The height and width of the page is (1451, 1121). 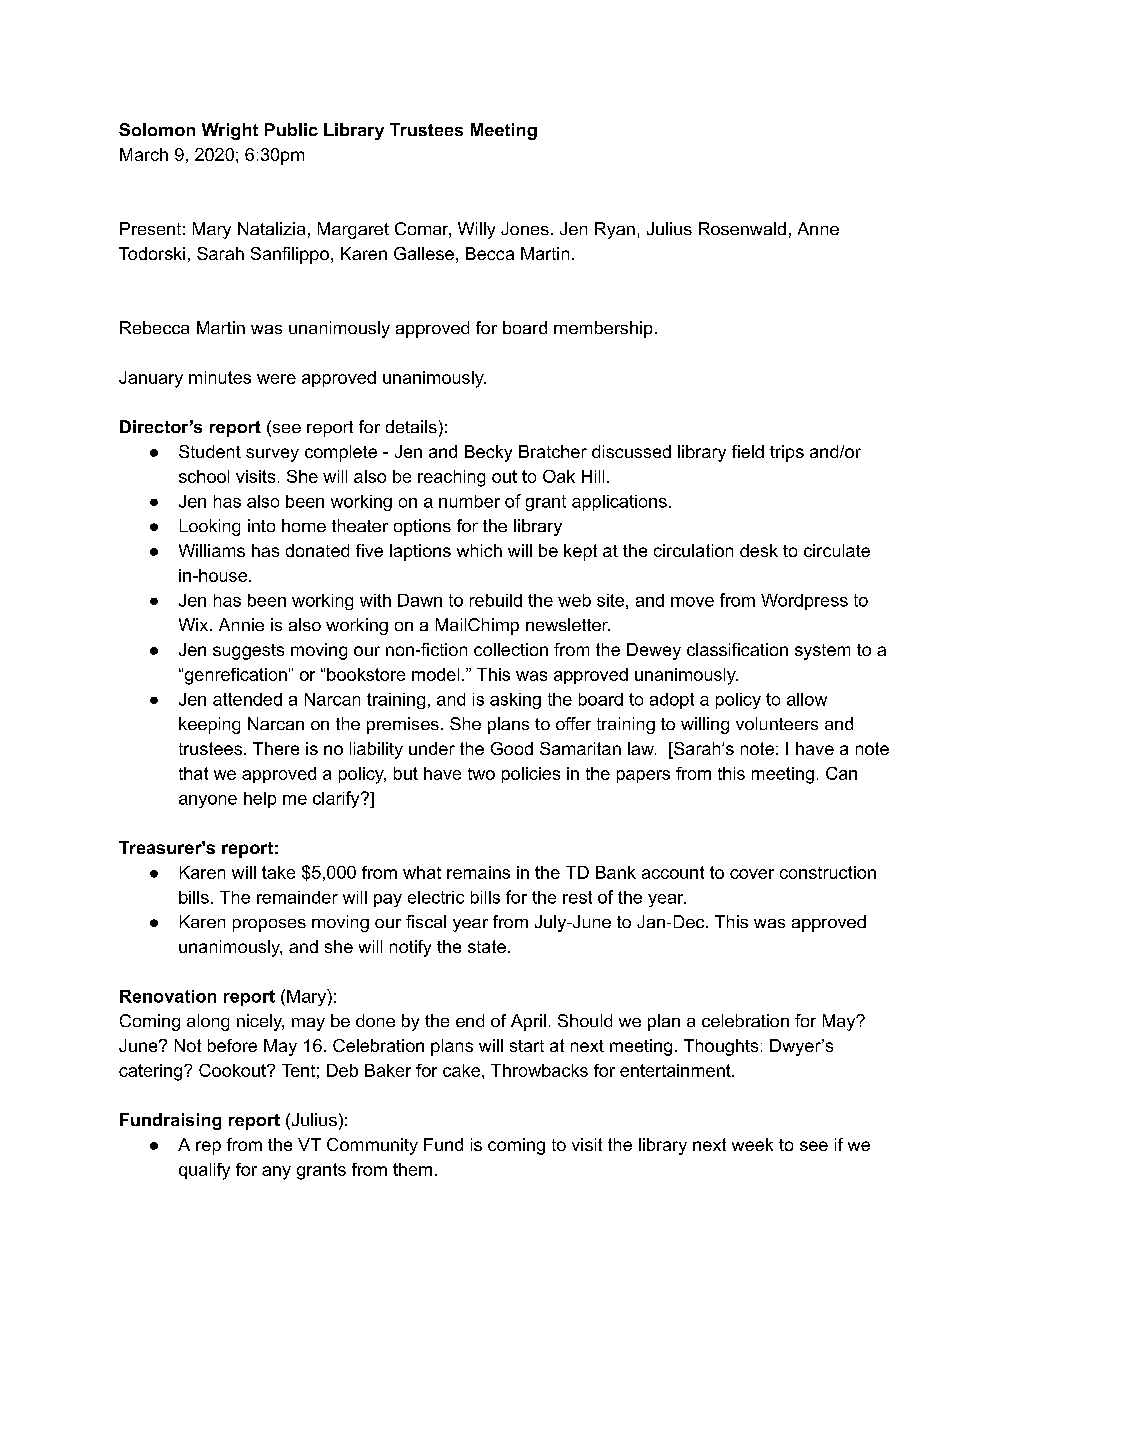 I want to click on remains, so click(x=478, y=872).
